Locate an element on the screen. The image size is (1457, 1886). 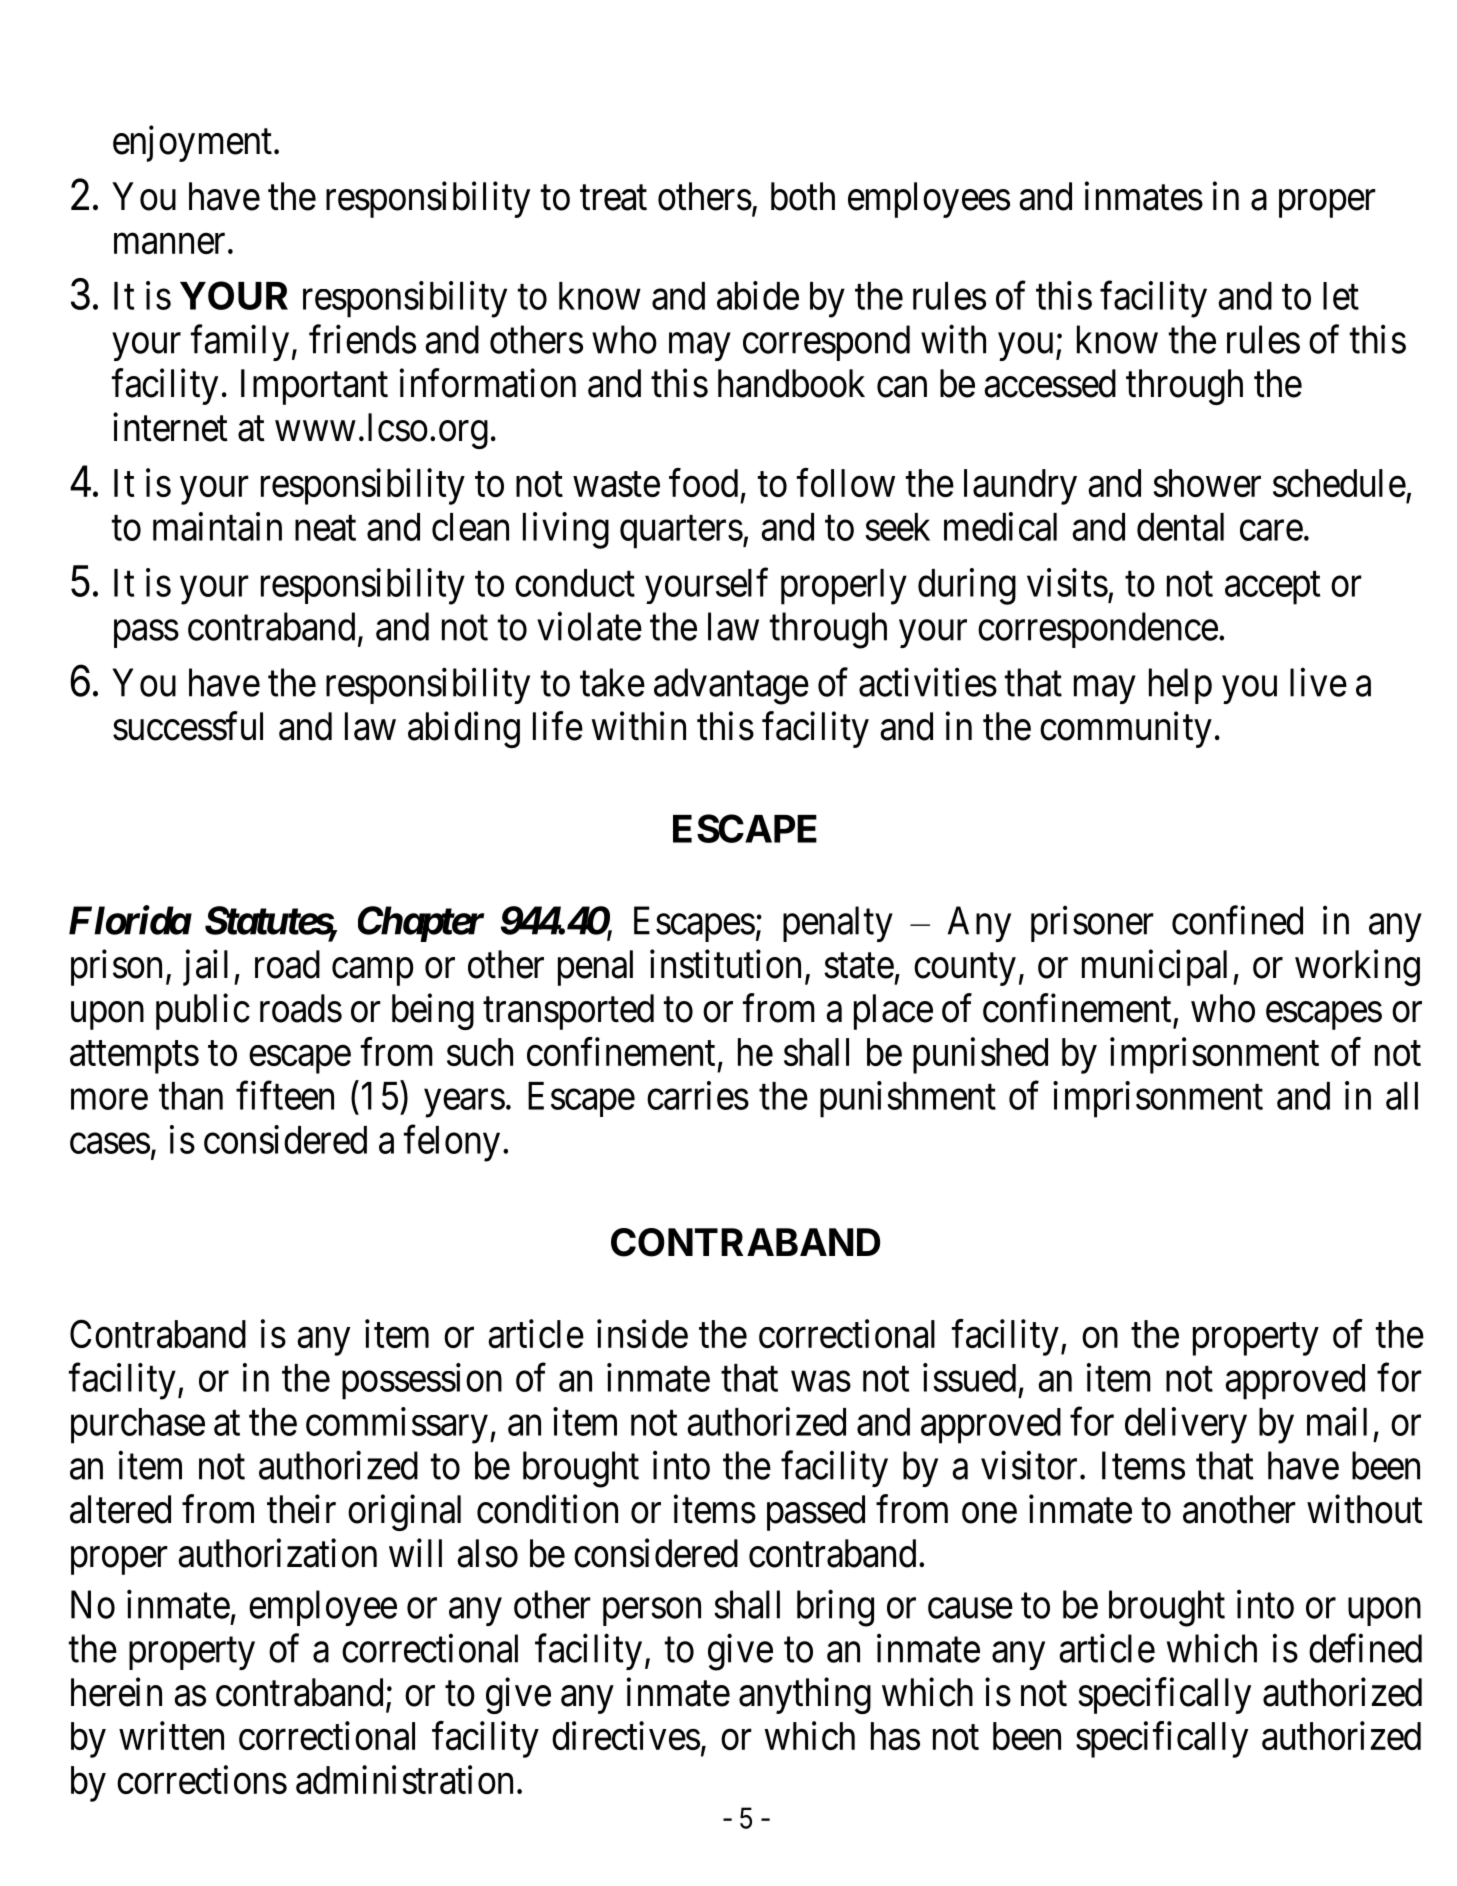
both is located at coordinates (803, 196).
